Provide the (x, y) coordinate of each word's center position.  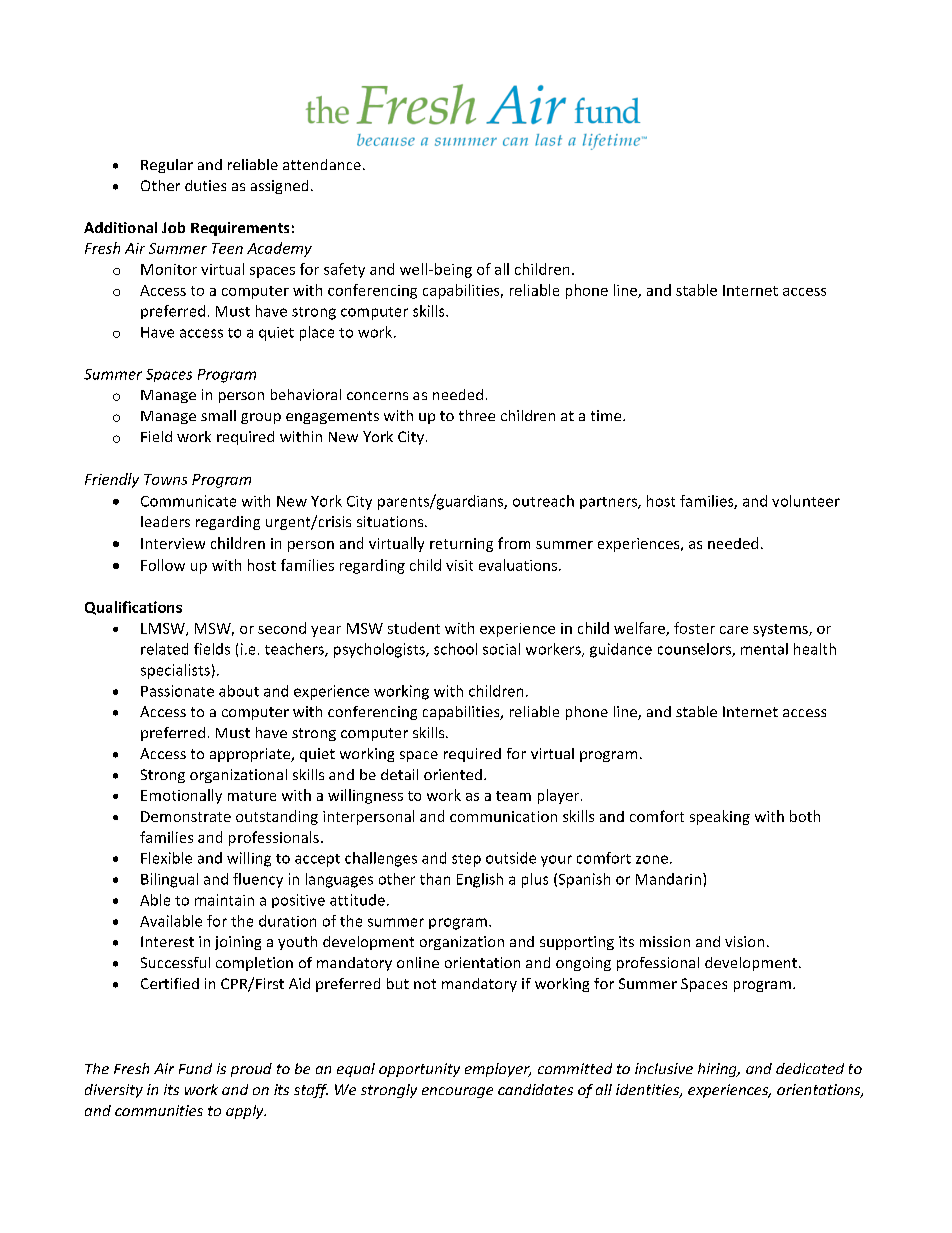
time (607, 415)
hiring (718, 1070)
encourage (457, 1092)
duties (205, 185)
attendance (322, 164)
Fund (195, 1068)
